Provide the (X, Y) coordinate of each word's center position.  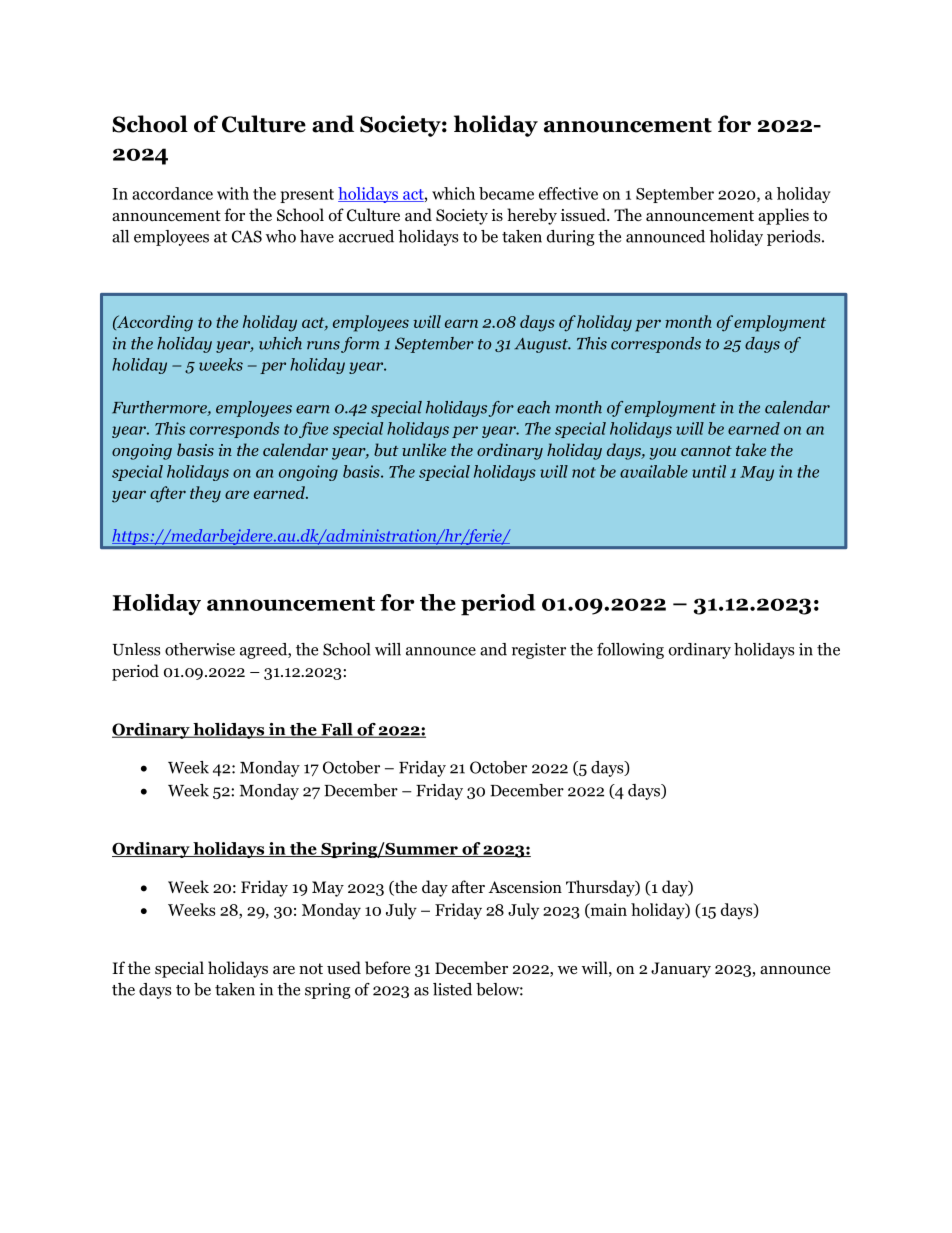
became (506, 193)
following (630, 651)
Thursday (601, 888)
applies (783, 216)
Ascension (525, 887)
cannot (706, 451)
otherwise (200, 649)
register (539, 651)
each (533, 407)
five (313, 430)
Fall (337, 730)
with (233, 193)
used (344, 968)
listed (452, 989)
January (681, 970)
